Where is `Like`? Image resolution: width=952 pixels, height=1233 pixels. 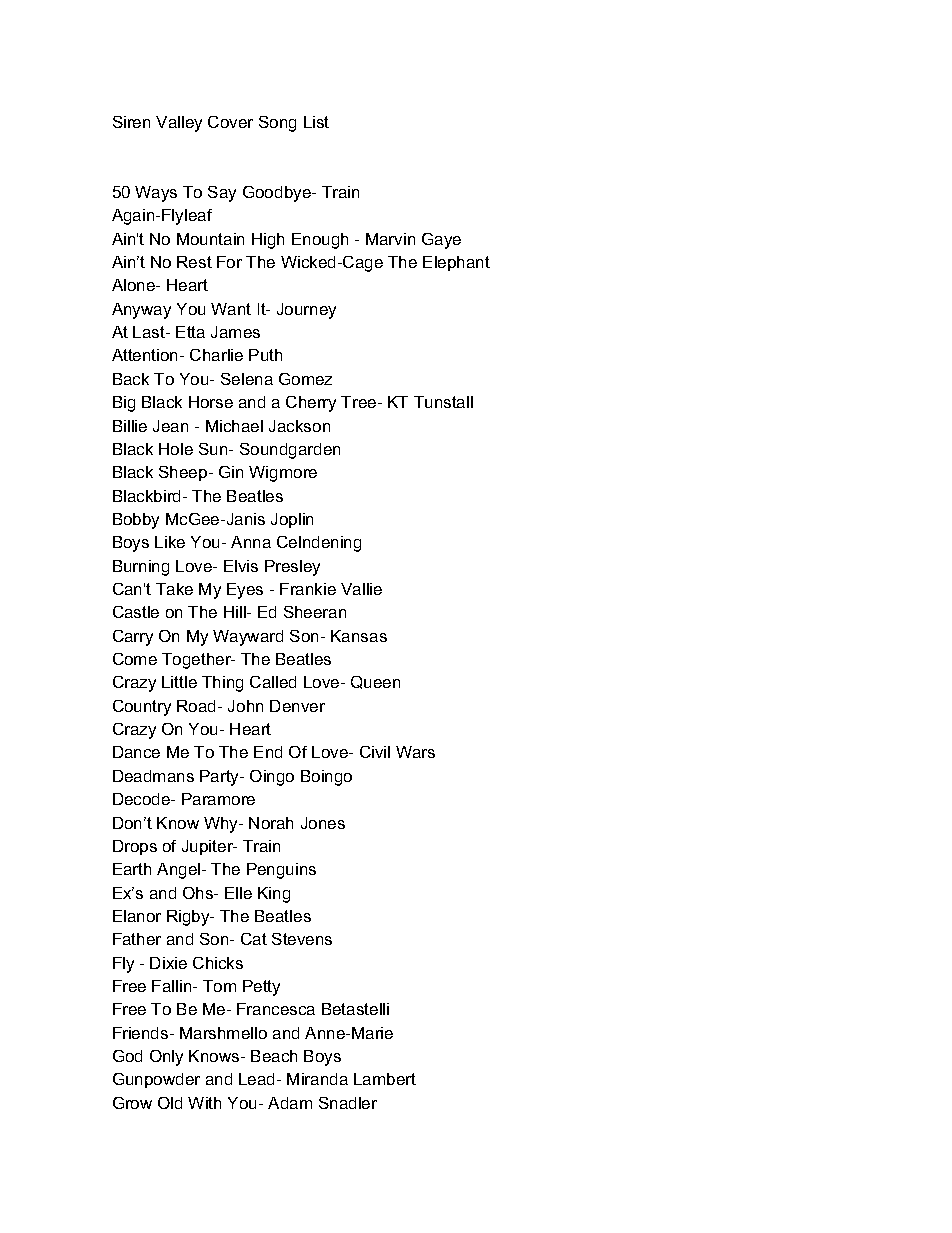
Like is located at coordinates (170, 542).
